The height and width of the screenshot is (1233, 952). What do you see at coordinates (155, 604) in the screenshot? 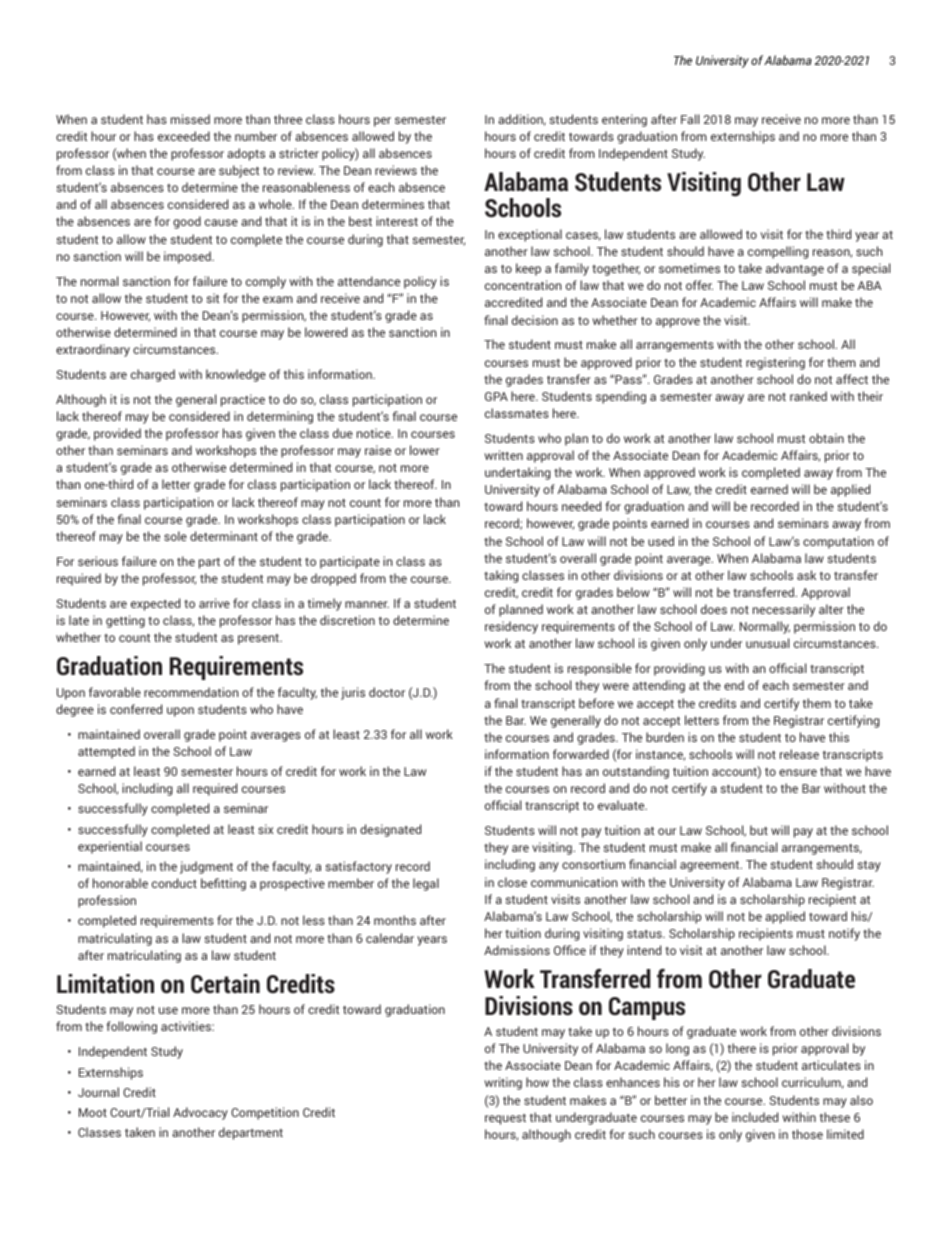
I see `expected` at bounding box center [155, 604].
